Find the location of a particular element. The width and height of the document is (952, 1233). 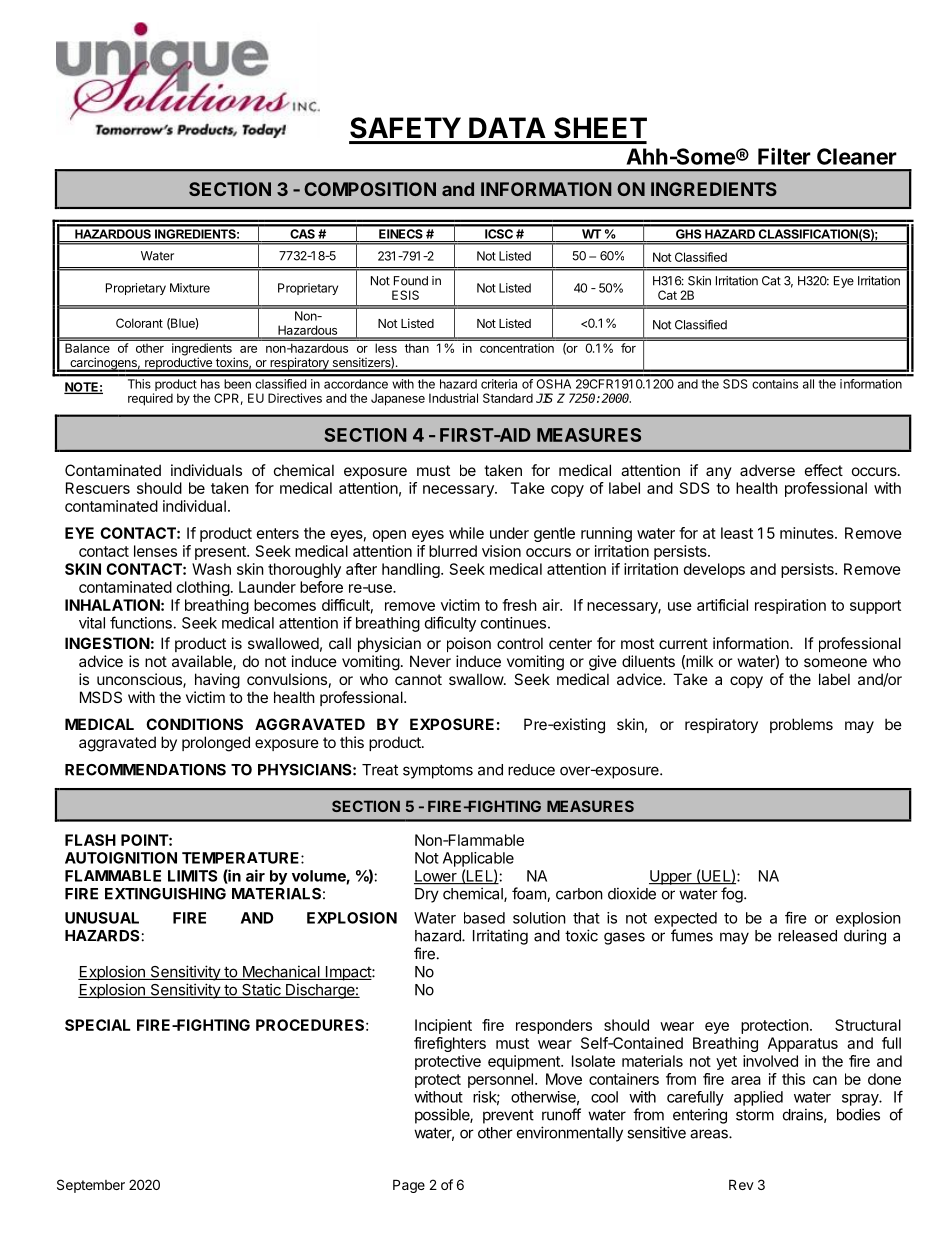

Static is located at coordinates (261, 990).
